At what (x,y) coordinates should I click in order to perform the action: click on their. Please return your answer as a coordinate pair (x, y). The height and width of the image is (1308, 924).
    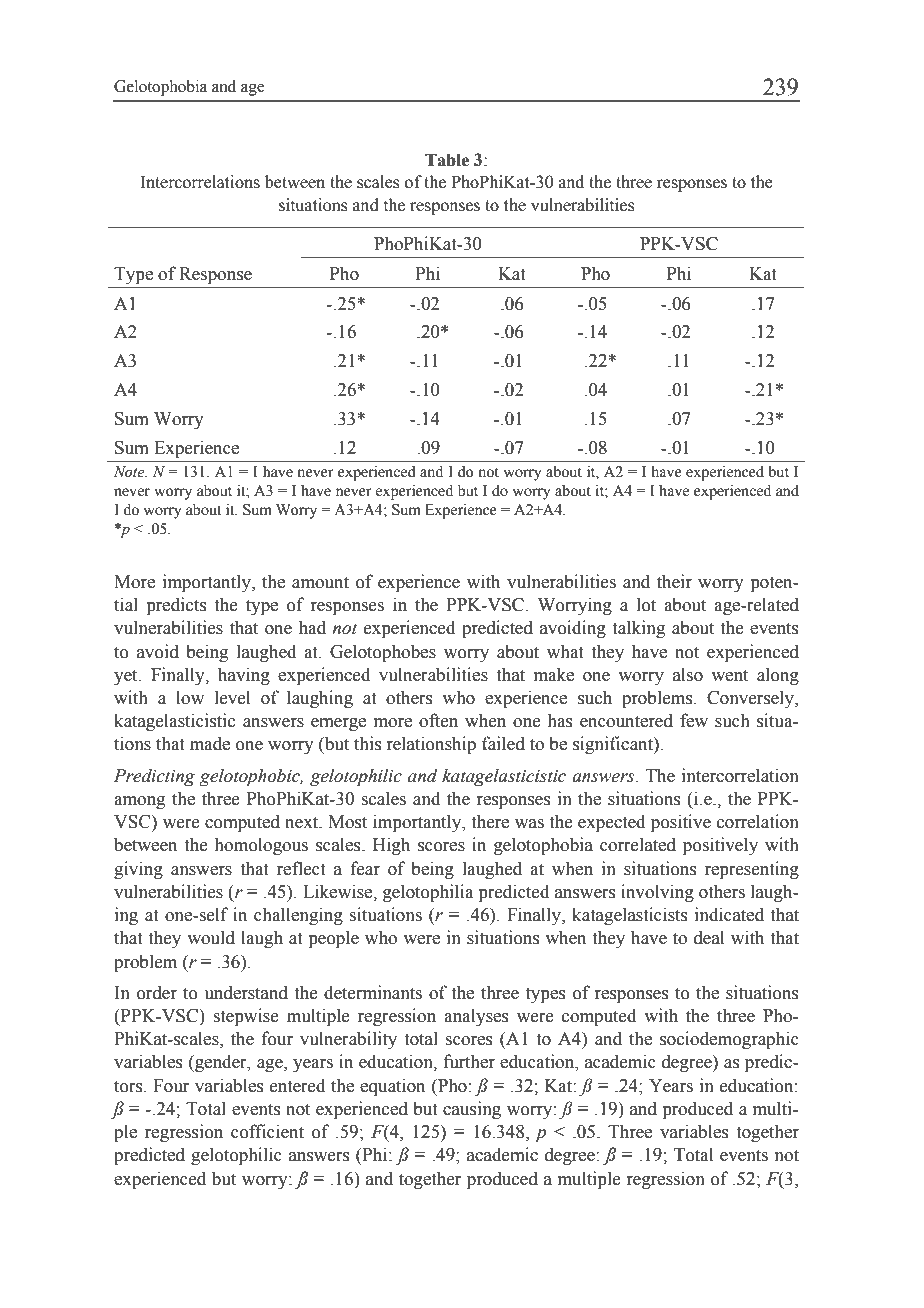
    Looking at the image, I should click on (674, 581).
